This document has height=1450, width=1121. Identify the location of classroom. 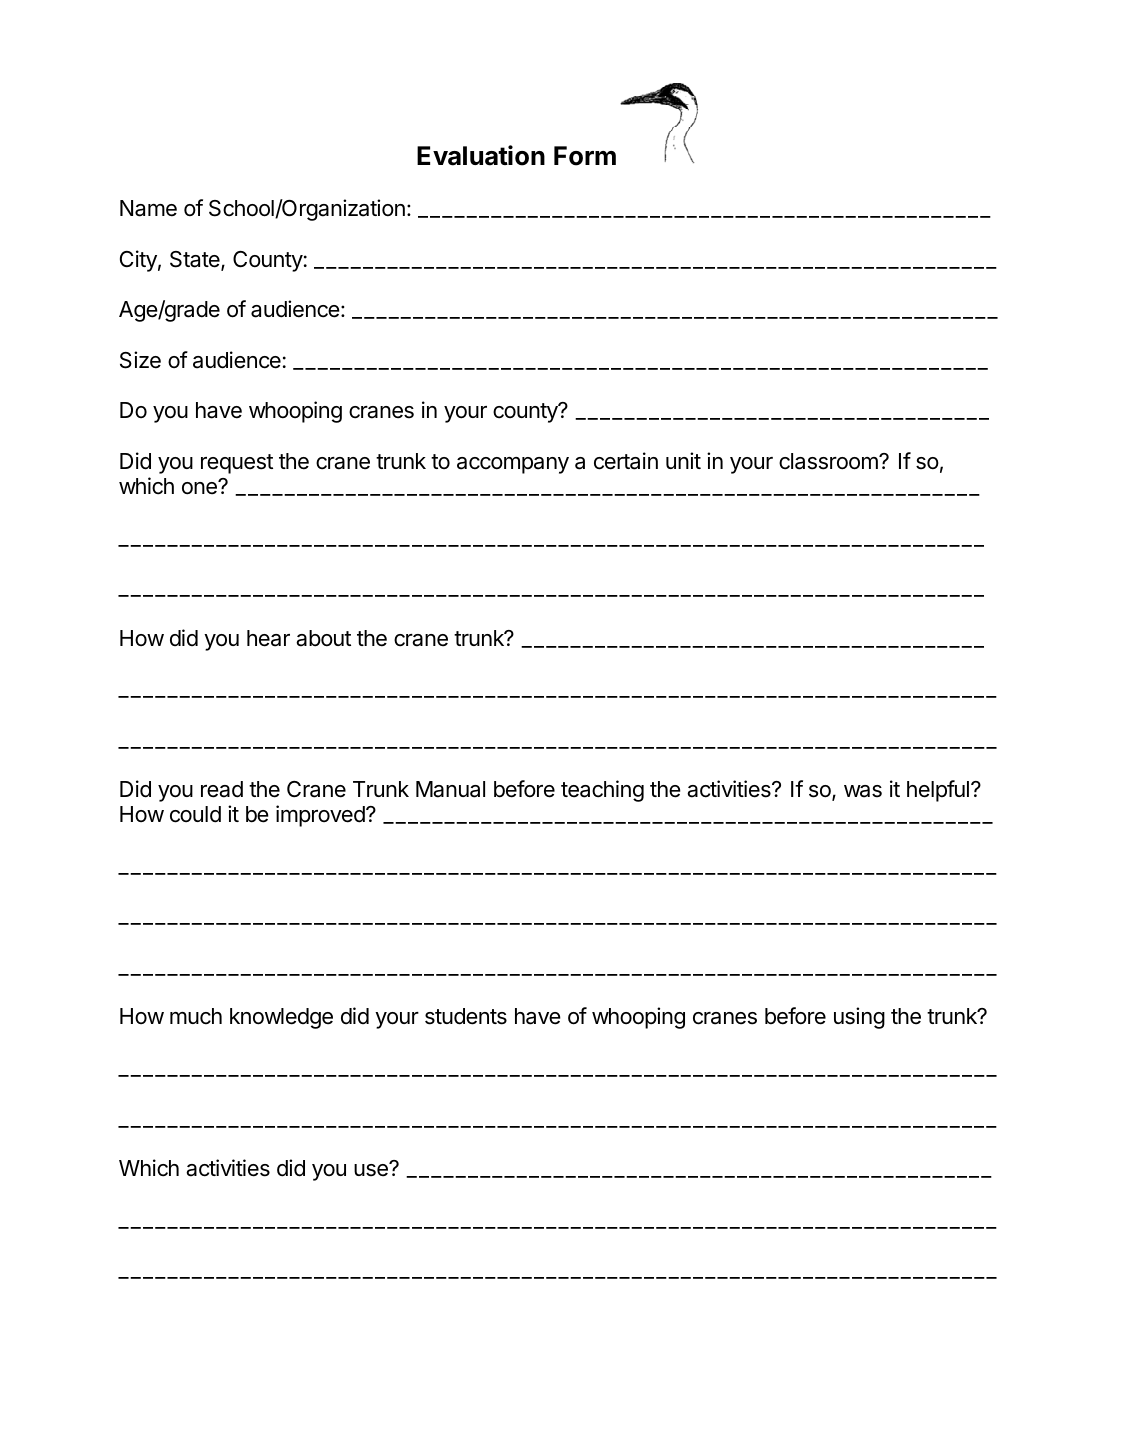
(829, 461).
